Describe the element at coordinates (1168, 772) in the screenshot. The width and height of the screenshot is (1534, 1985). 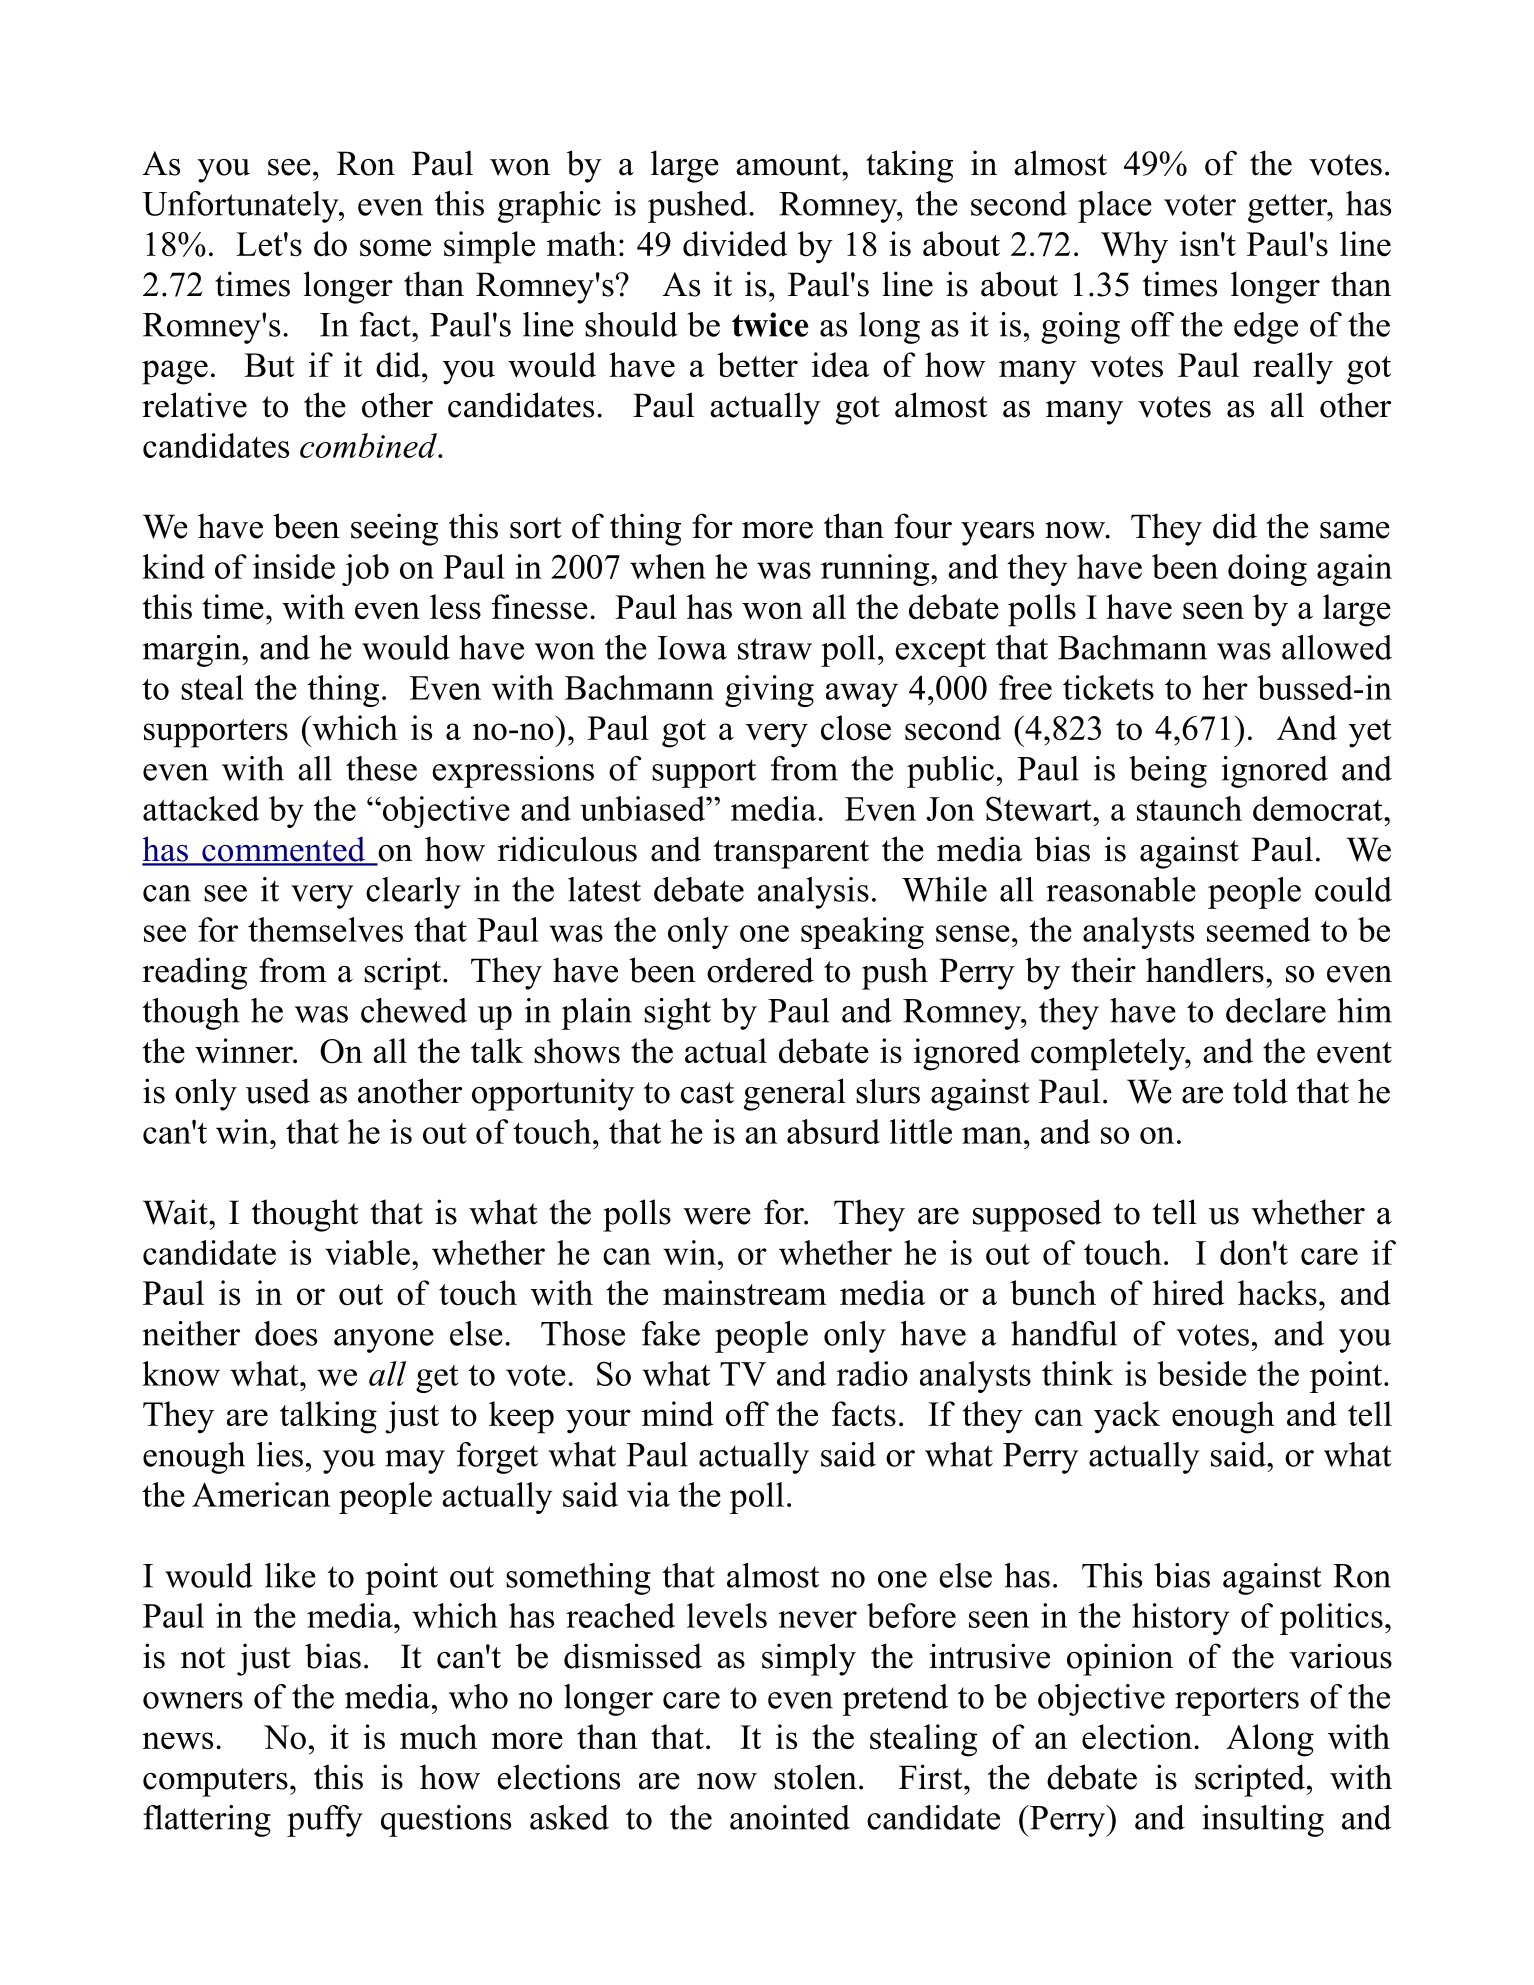
I see `being` at that location.
